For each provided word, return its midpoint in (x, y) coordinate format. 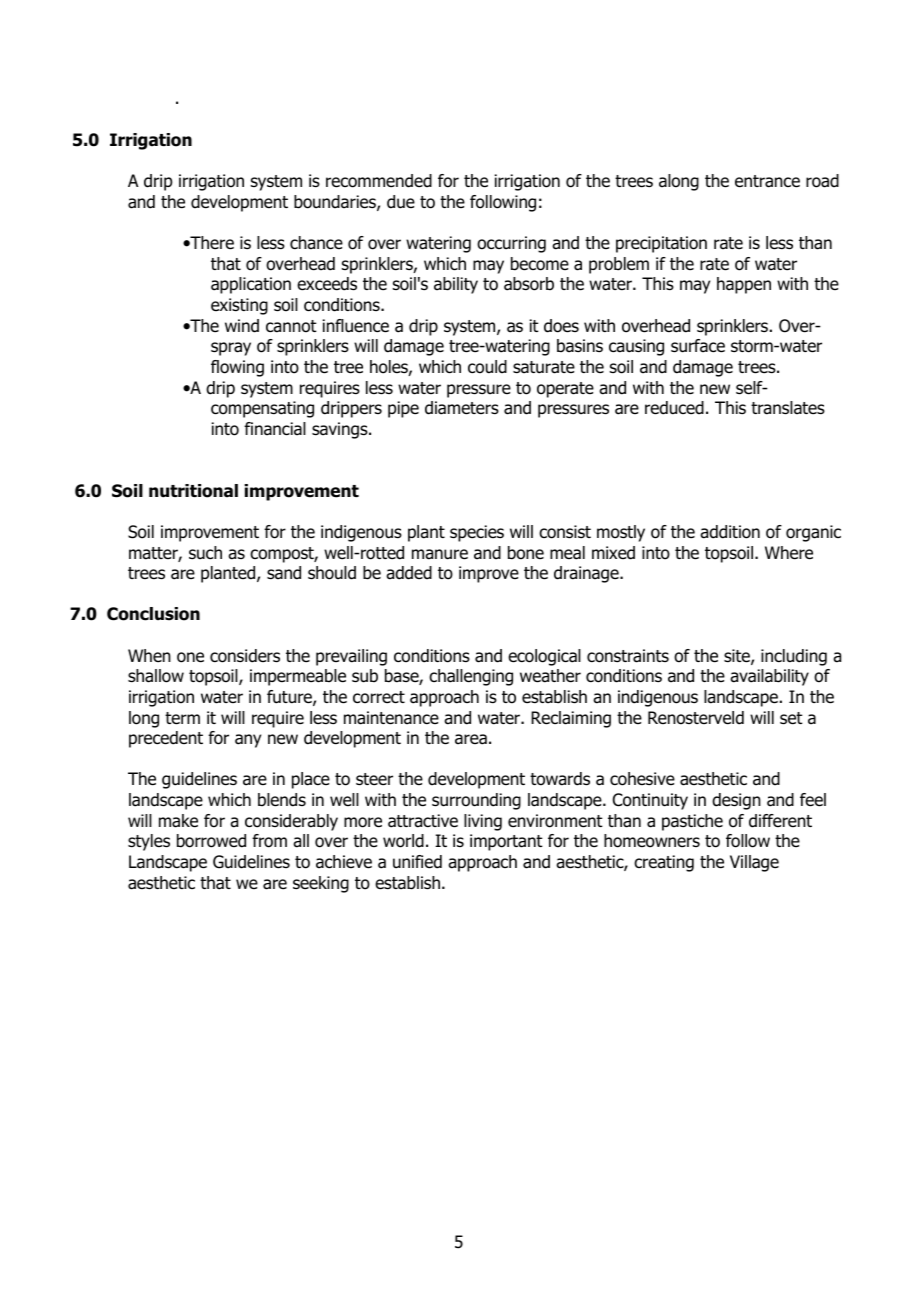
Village (754, 863)
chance (316, 243)
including (794, 657)
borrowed (211, 841)
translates (788, 408)
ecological (544, 657)
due (401, 202)
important (506, 842)
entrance (767, 181)
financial (275, 429)
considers (245, 656)
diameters (462, 408)
